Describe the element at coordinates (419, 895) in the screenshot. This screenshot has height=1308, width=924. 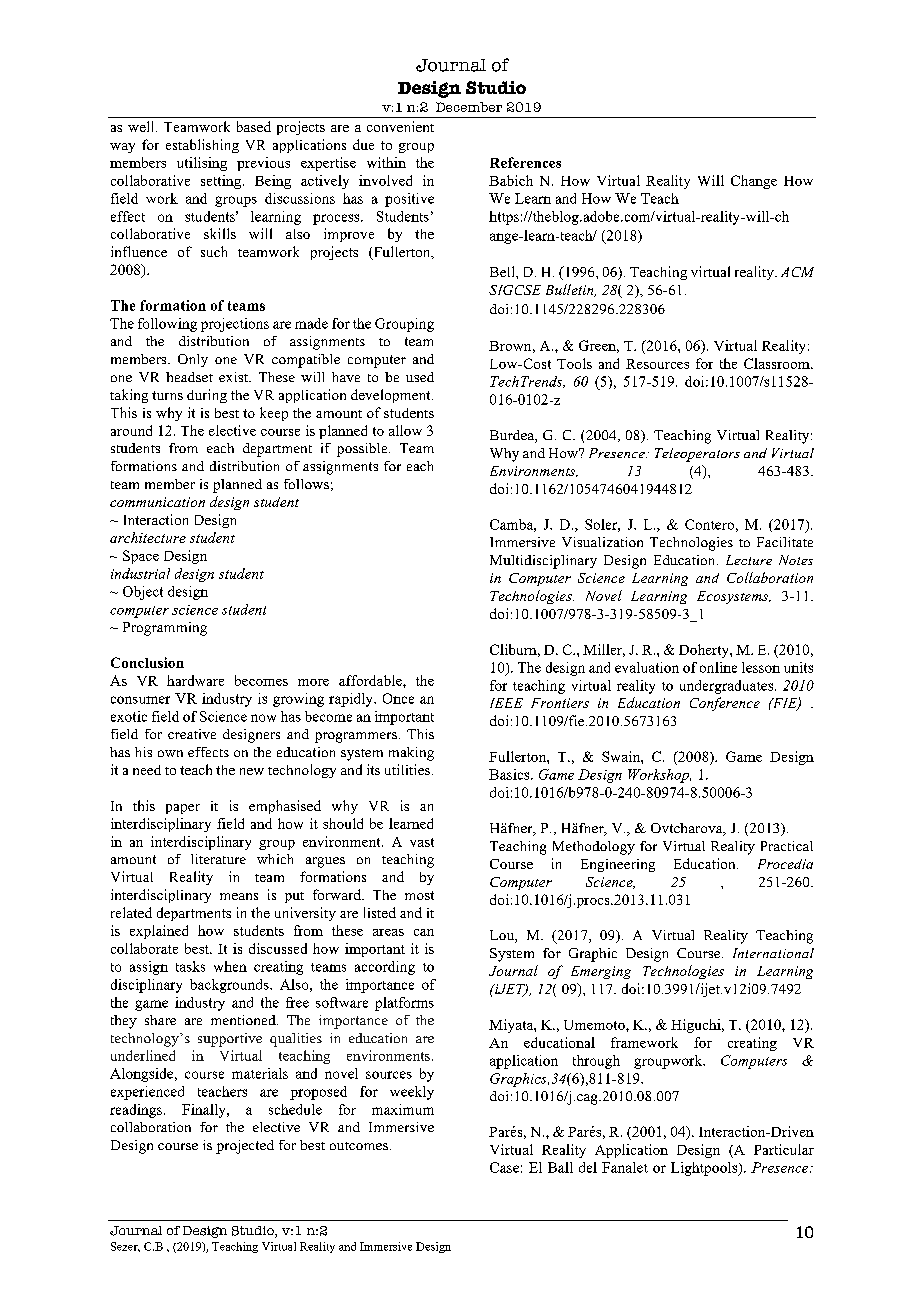
I see `most` at that location.
